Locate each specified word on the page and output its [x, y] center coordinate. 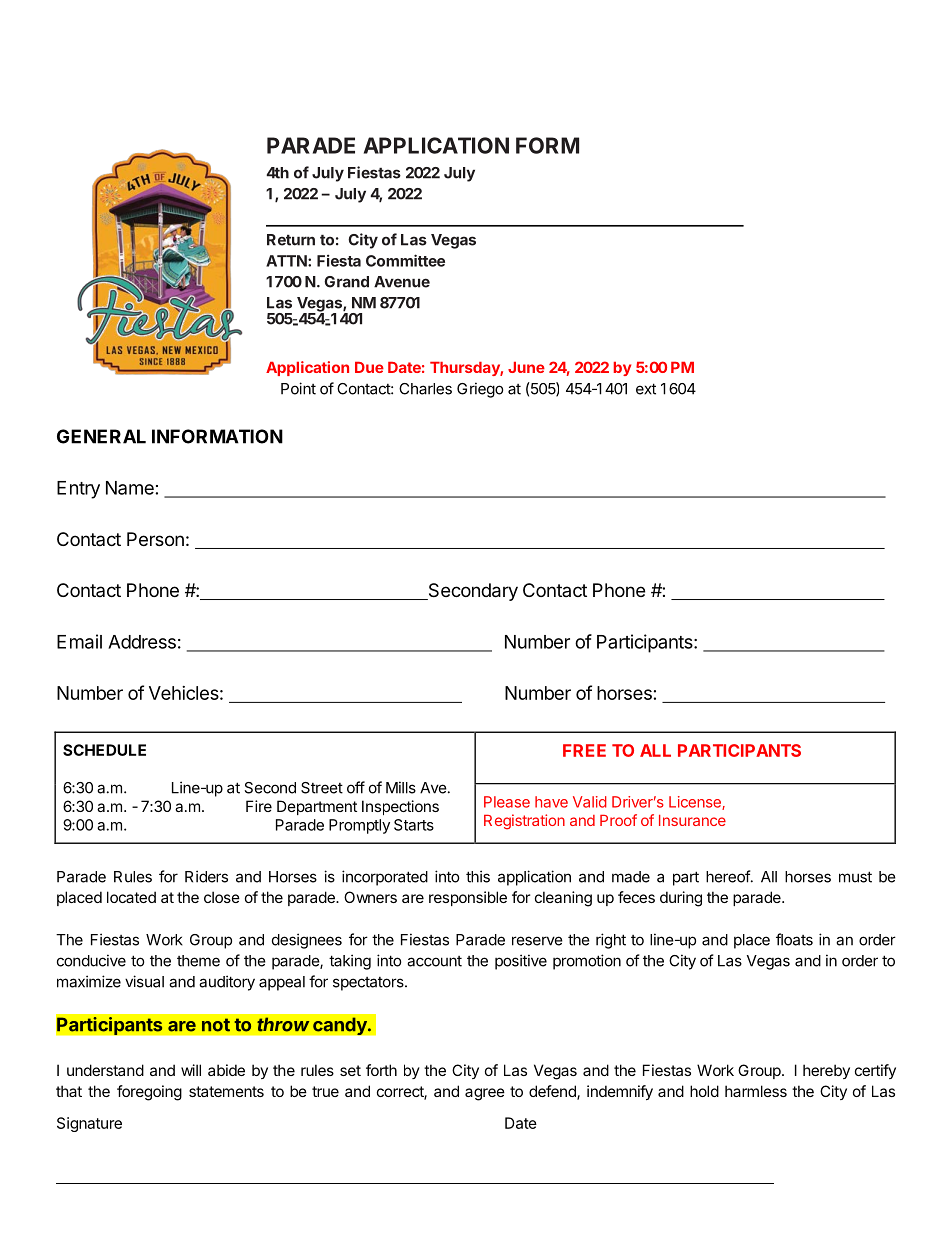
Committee [405, 260]
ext [646, 389]
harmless [756, 1091]
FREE [584, 750]
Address [142, 642]
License [696, 803]
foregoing [149, 1093]
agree [485, 1094]
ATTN [287, 261]
